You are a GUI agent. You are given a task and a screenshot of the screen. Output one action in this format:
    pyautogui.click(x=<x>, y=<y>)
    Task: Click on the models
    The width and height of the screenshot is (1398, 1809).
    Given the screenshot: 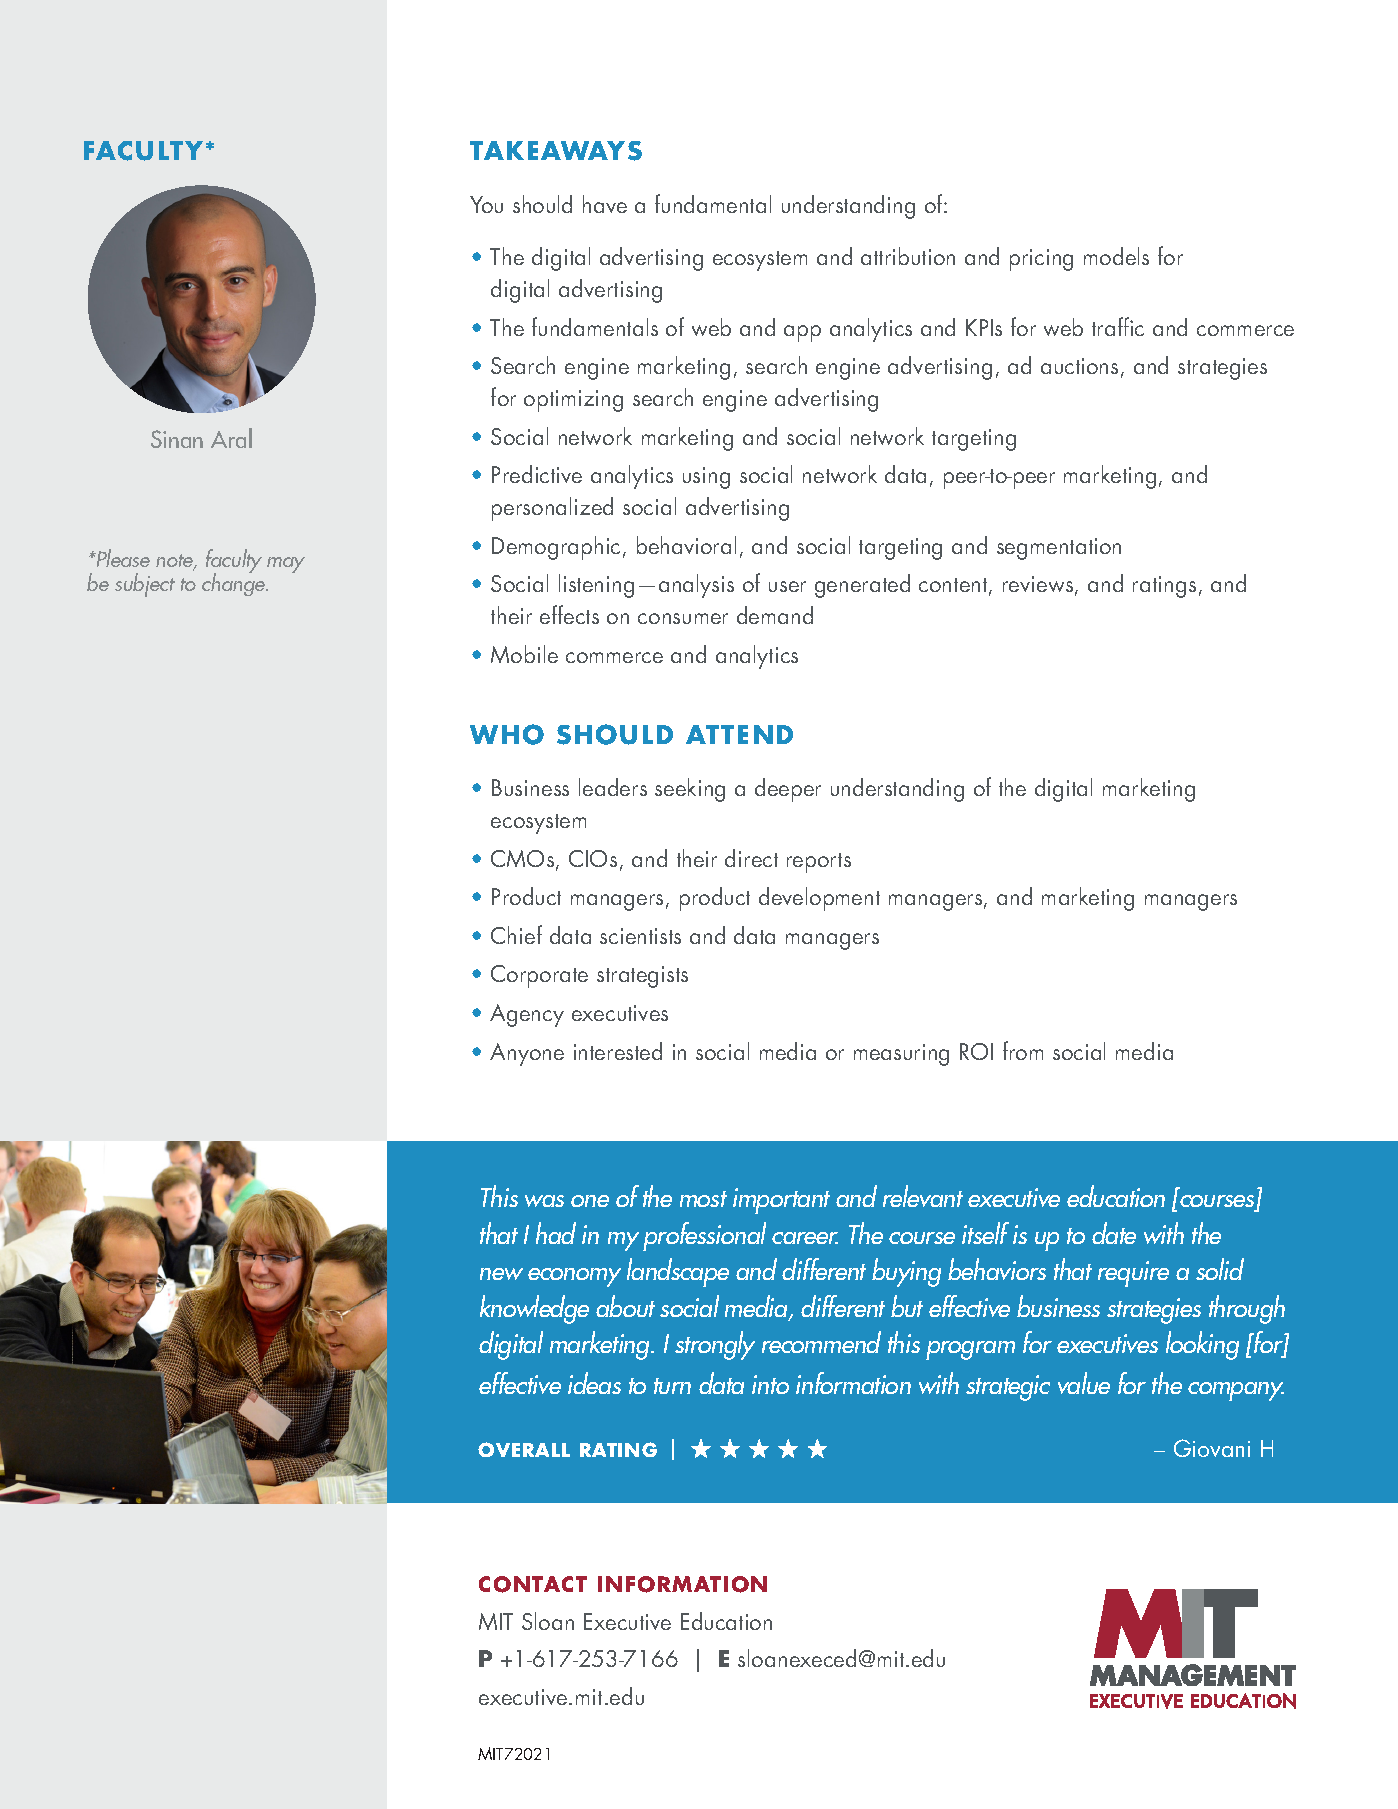 What is the action you would take?
    pyautogui.click(x=1116, y=256)
